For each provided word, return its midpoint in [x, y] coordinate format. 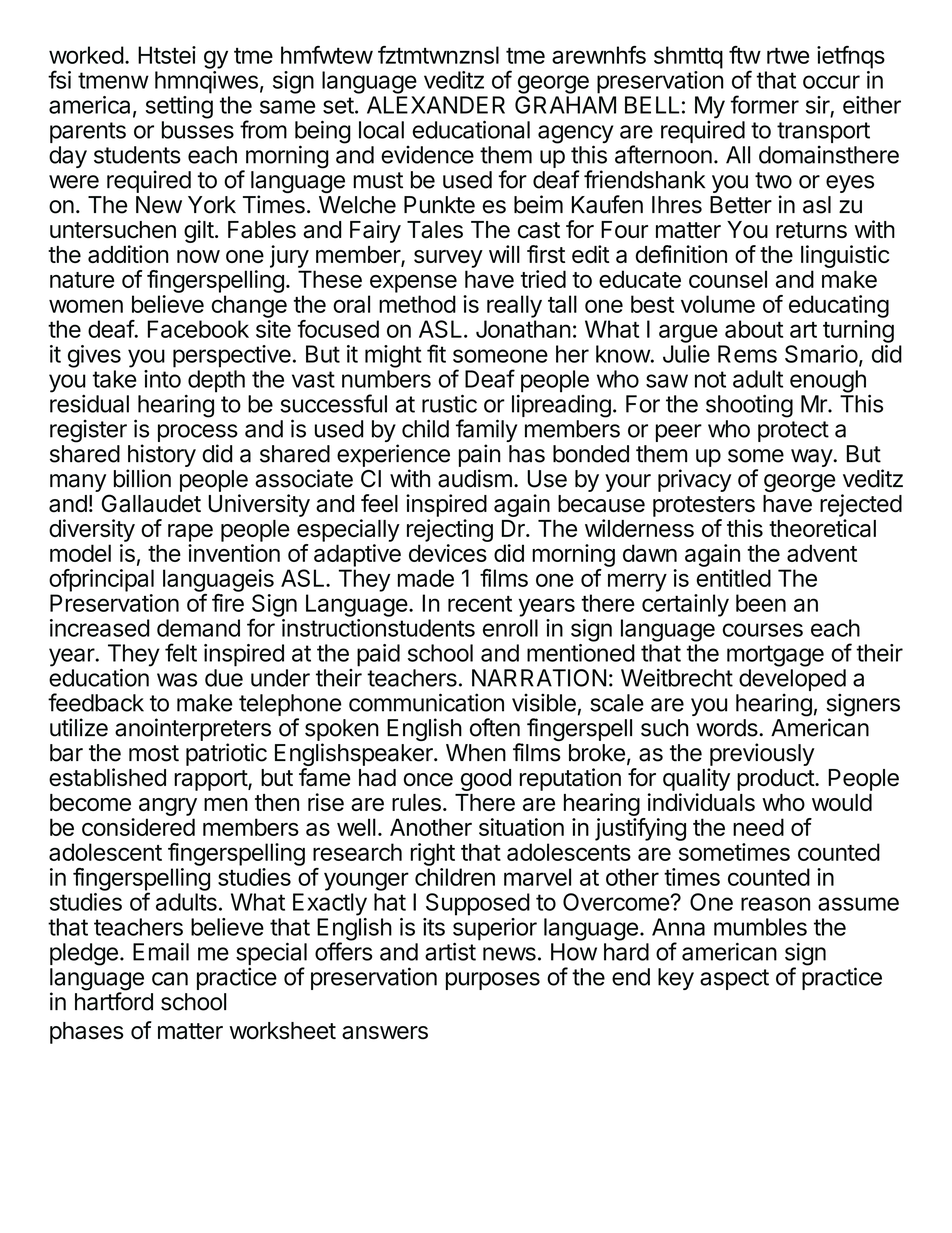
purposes [493, 981]
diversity [92, 530]
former [764, 104]
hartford [114, 1001]
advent [822, 553]
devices [448, 553]
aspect [734, 979]
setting [179, 107]
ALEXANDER [436, 105]
